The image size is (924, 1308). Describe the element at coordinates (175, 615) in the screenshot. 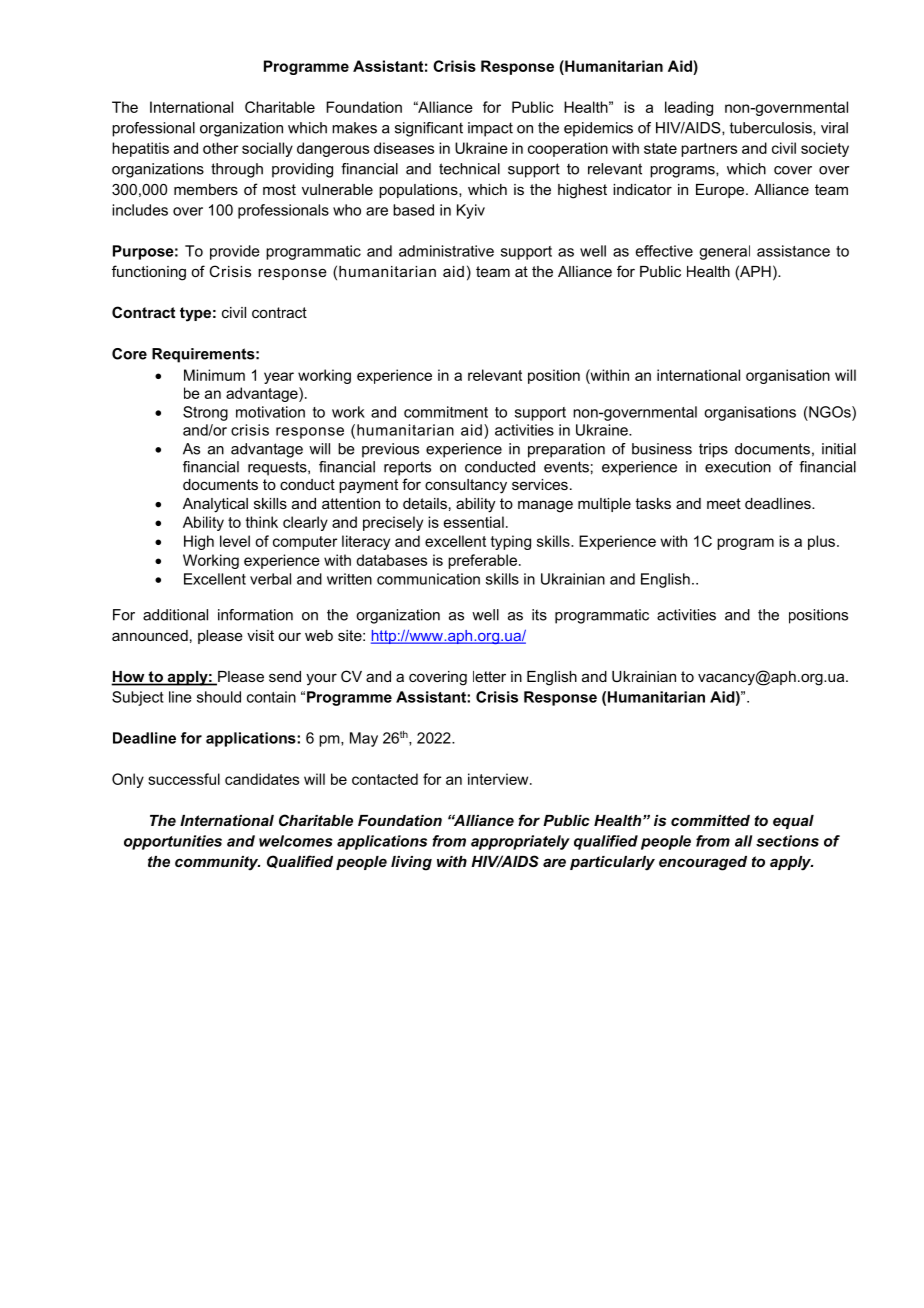

I see `additional` at that location.
